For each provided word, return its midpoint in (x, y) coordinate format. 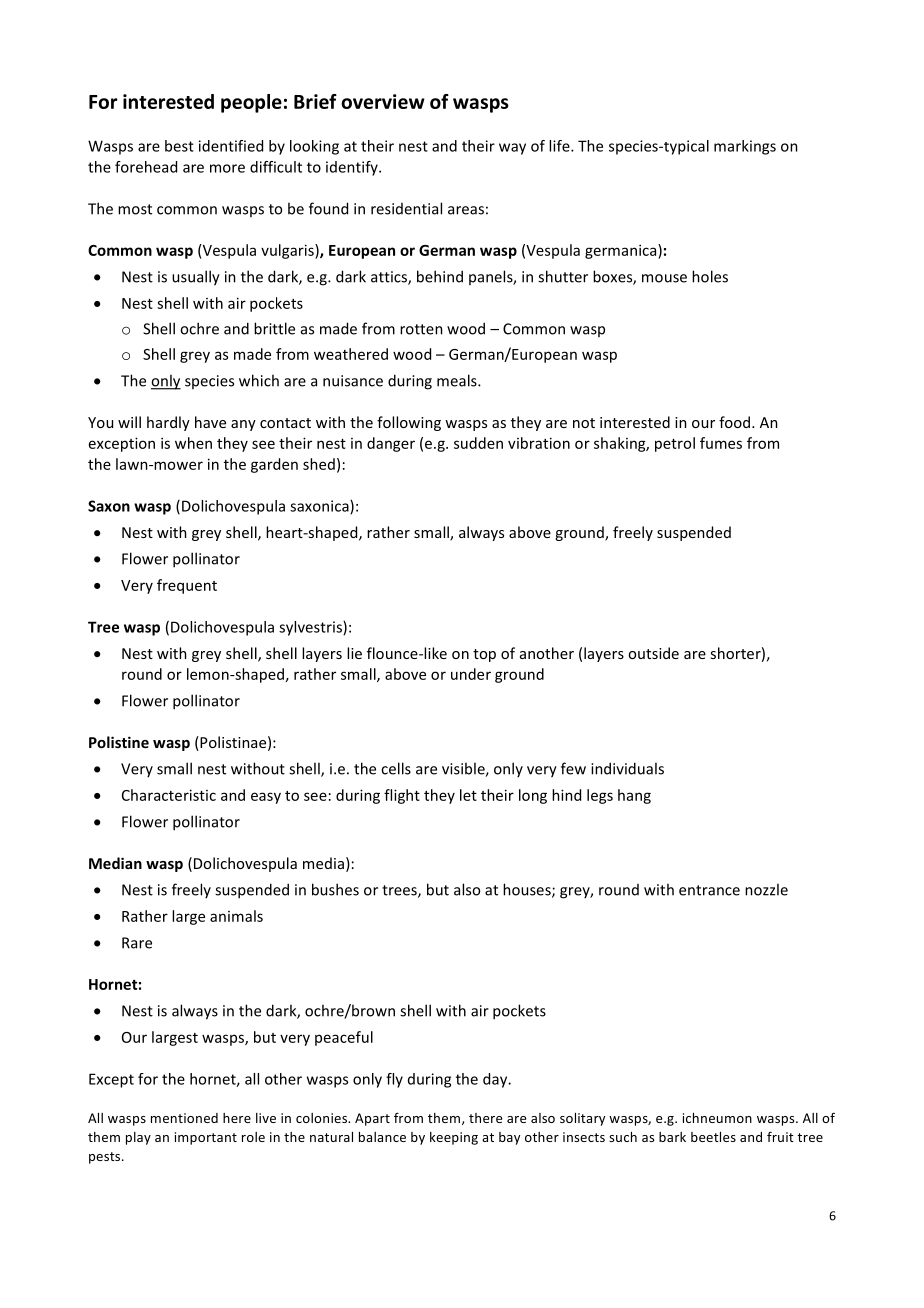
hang (634, 796)
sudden (478, 443)
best (179, 146)
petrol (675, 444)
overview (383, 101)
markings (745, 147)
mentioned (184, 1118)
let (468, 795)
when (193, 443)
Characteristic (169, 795)
